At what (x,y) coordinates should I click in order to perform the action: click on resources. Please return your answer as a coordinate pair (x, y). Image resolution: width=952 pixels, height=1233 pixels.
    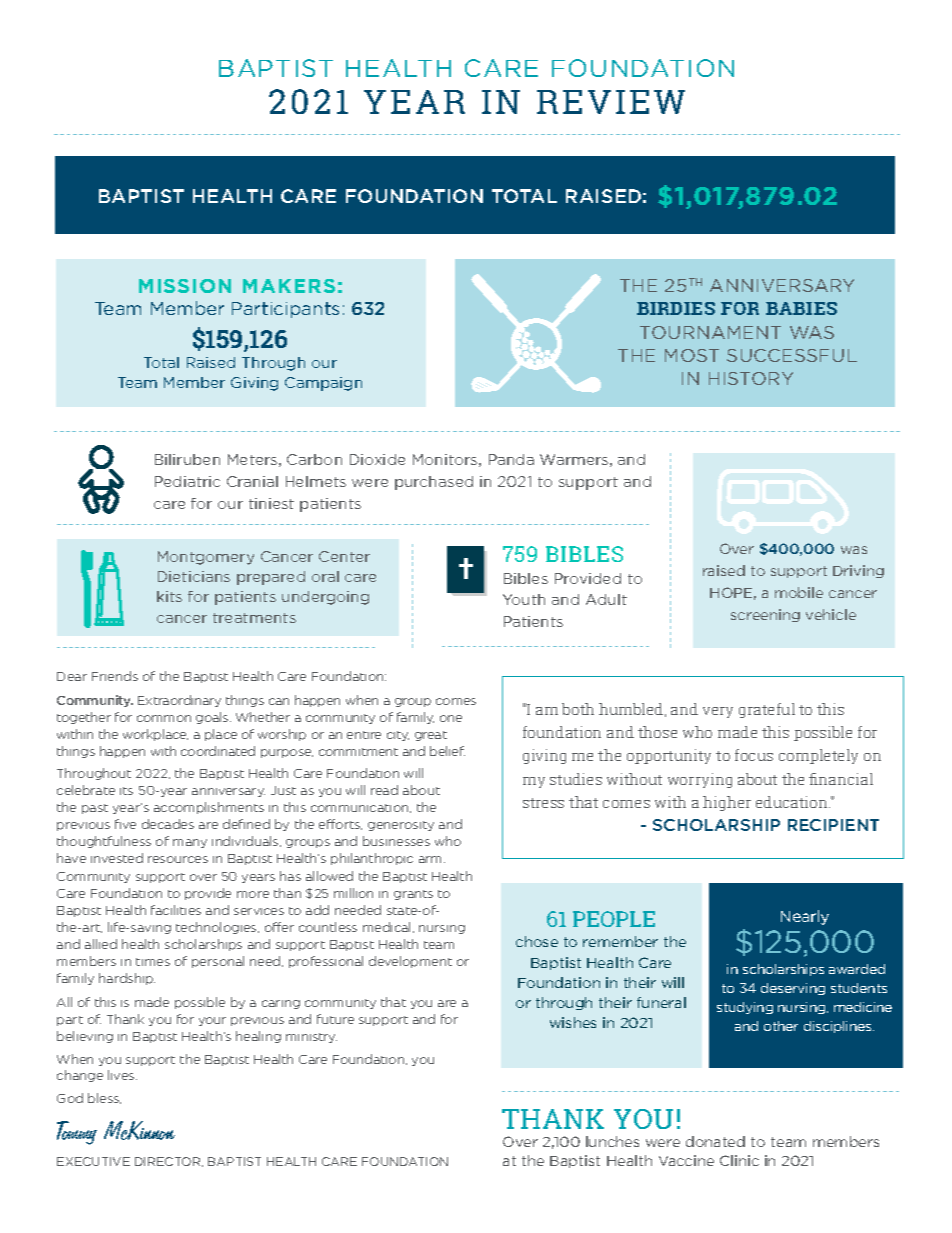
    Looking at the image, I should click on (178, 859).
